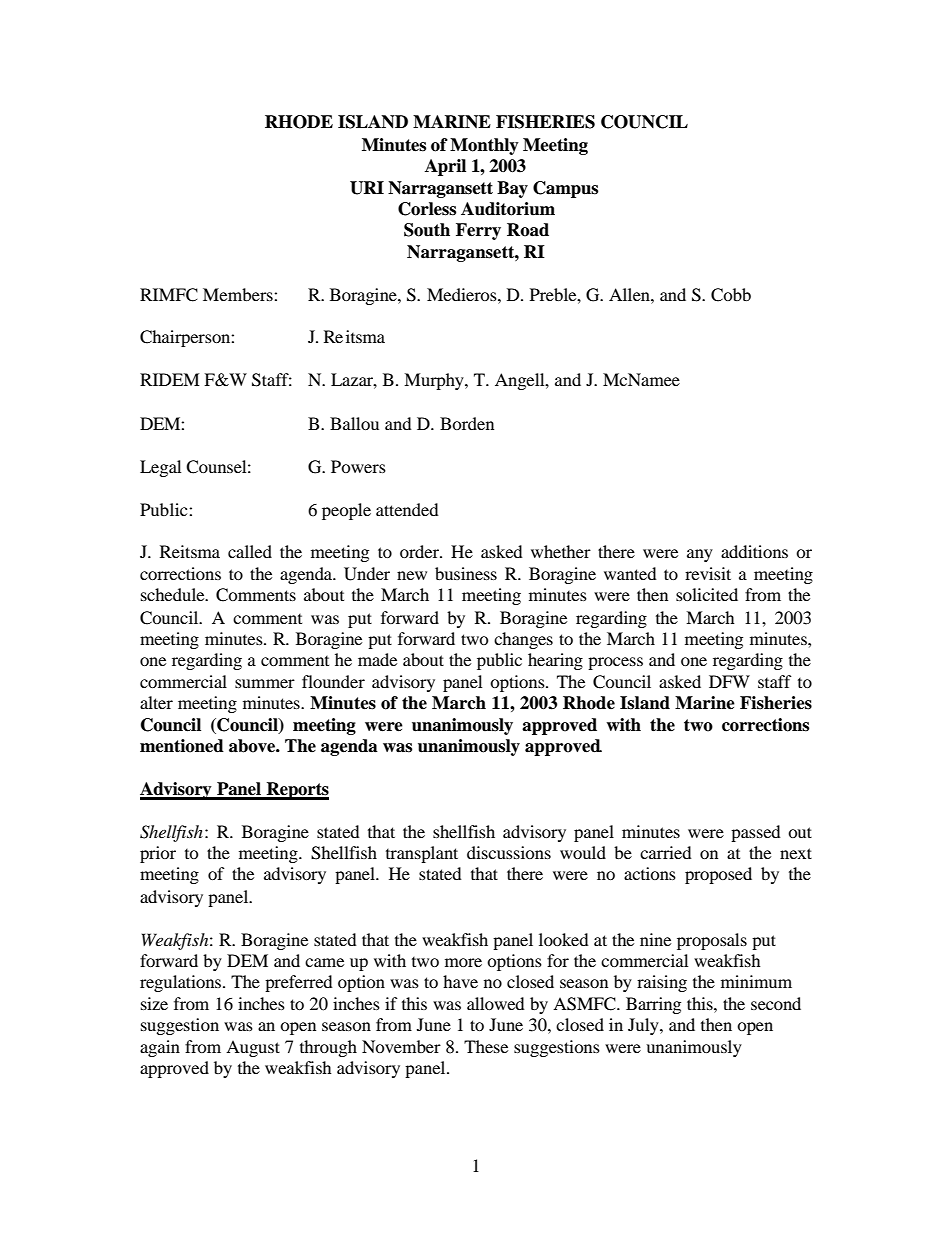 This page has height=1233, width=952. I want to click on second, so click(776, 1003).
